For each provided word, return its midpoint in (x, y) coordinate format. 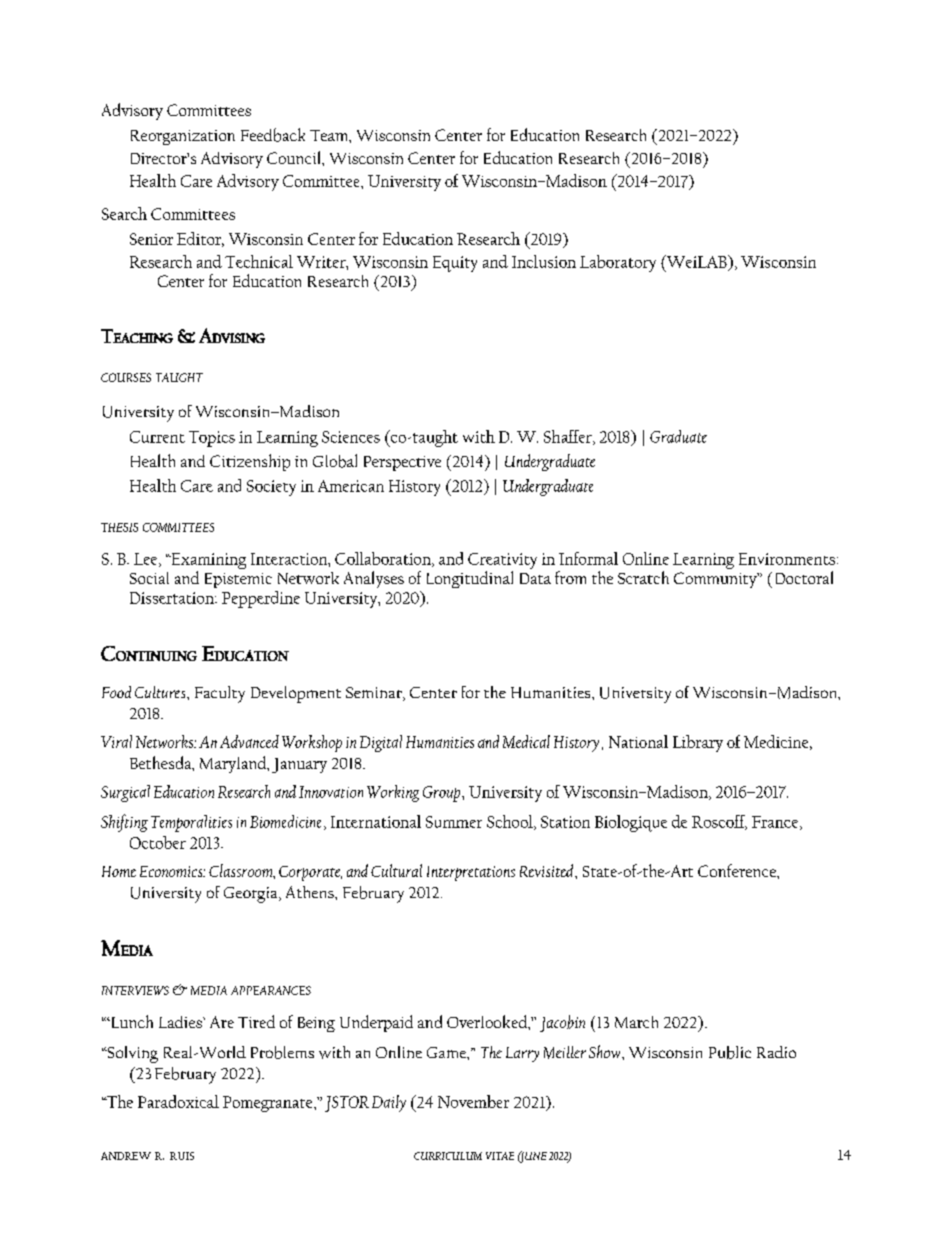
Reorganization (183, 137)
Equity (455, 264)
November (473, 1101)
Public (730, 1052)
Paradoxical (178, 1101)
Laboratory (618, 263)
